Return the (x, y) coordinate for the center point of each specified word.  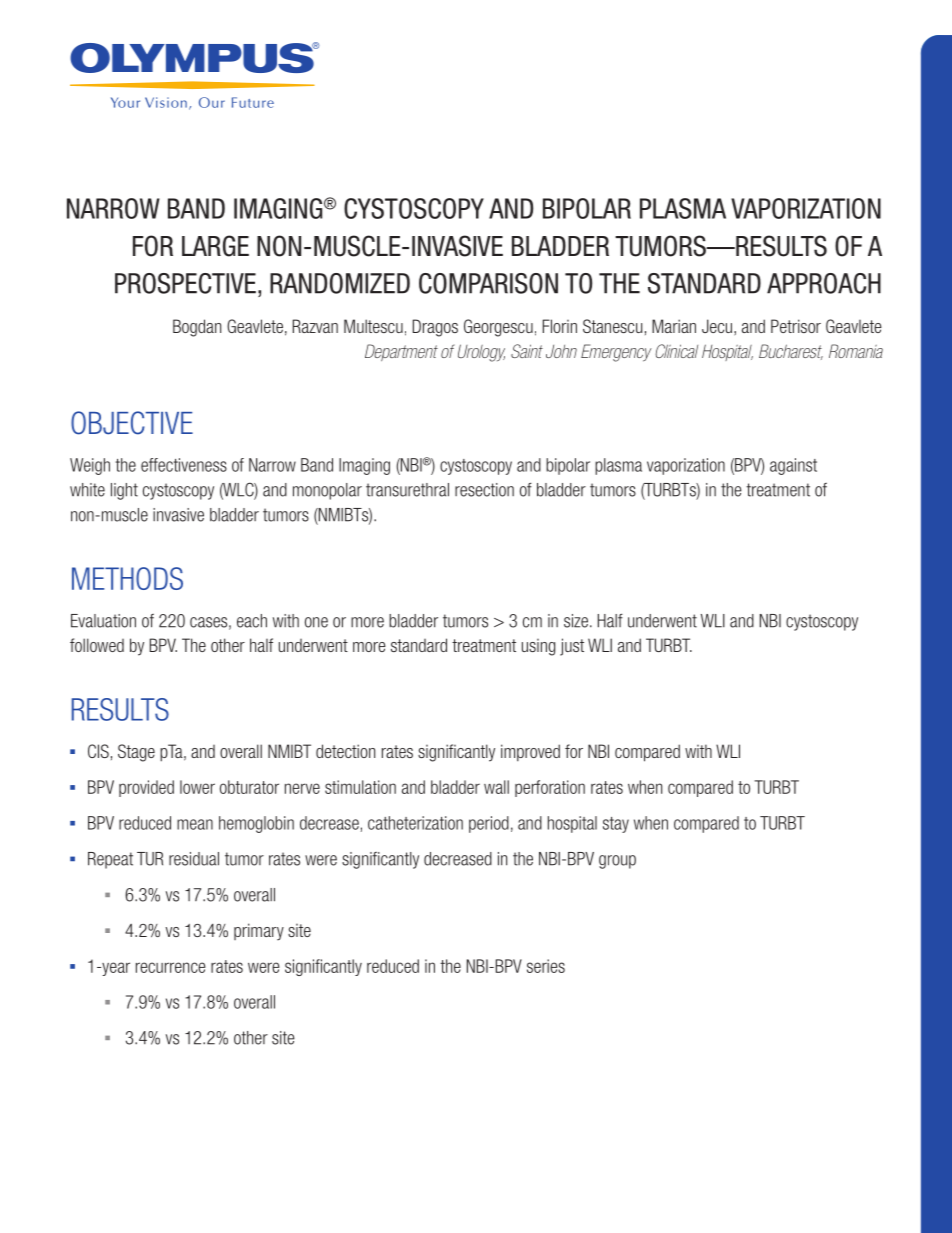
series (546, 966)
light (124, 491)
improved (530, 753)
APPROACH (824, 283)
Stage (136, 753)
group (617, 862)
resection (484, 490)
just (572, 647)
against (793, 466)
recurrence (171, 967)
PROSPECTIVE (185, 283)
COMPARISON (488, 283)
